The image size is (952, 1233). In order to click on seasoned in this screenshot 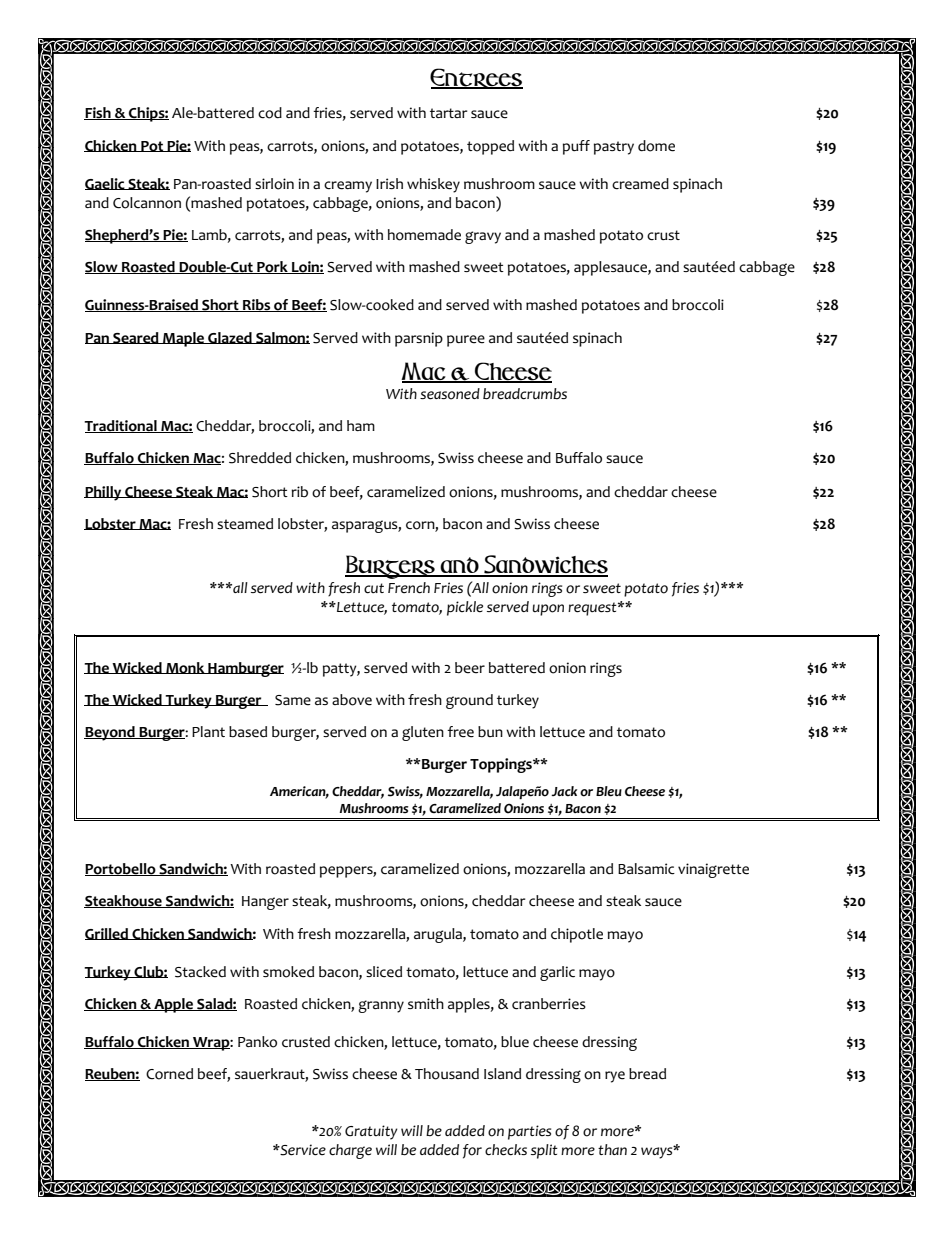, I will do `click(450, 394)`.
